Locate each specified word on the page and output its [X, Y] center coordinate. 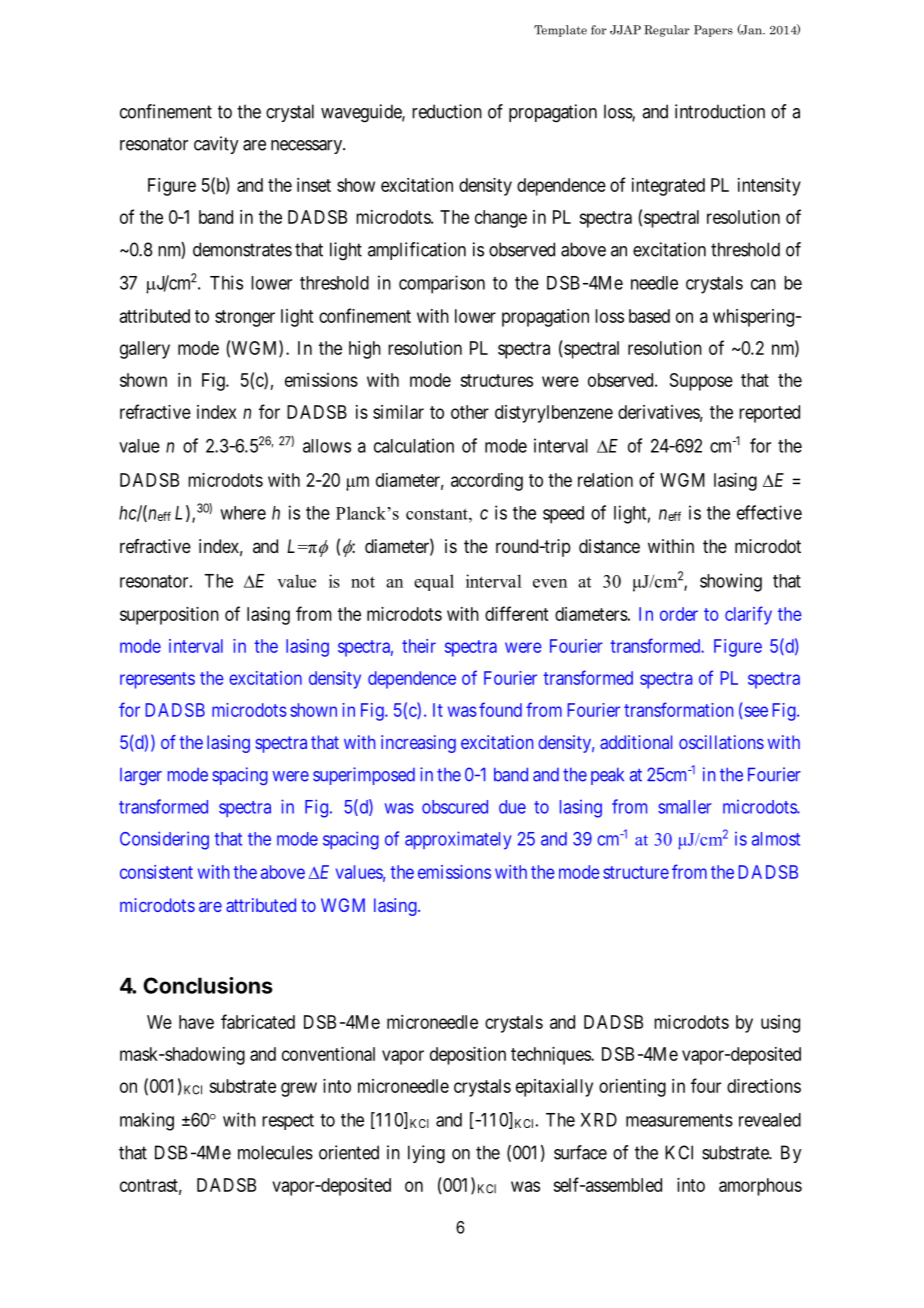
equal [434, 582]
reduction [447, 111]
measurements [679, 1120]
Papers [713, 31]
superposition [169, 616]
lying [426, 1154]
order [679, 614]
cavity [216, 145]
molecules [275, 1152]
